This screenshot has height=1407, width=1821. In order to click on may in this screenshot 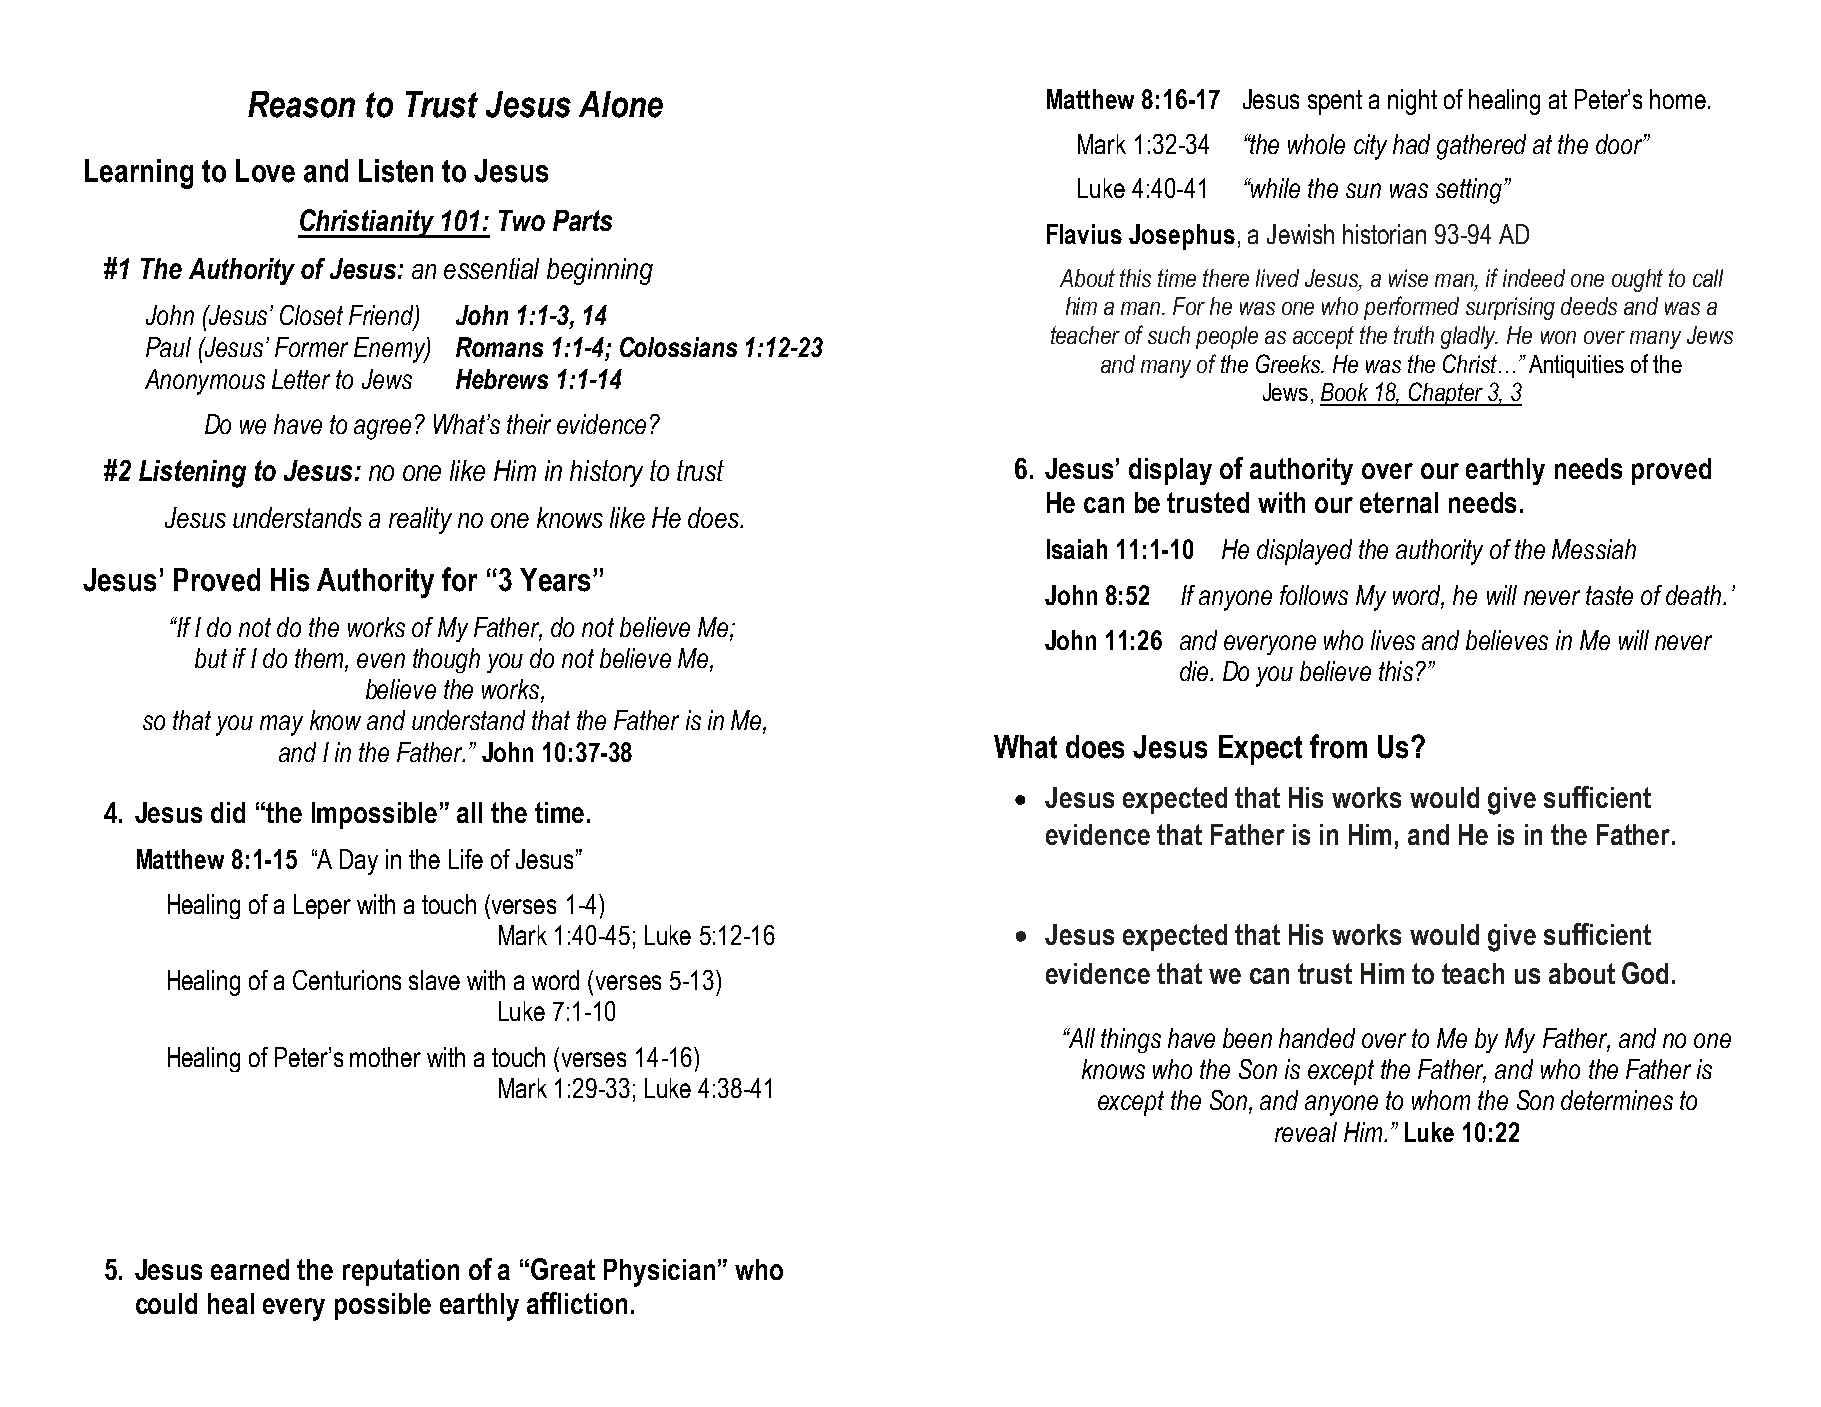, I will do `click(281, 725)`.
